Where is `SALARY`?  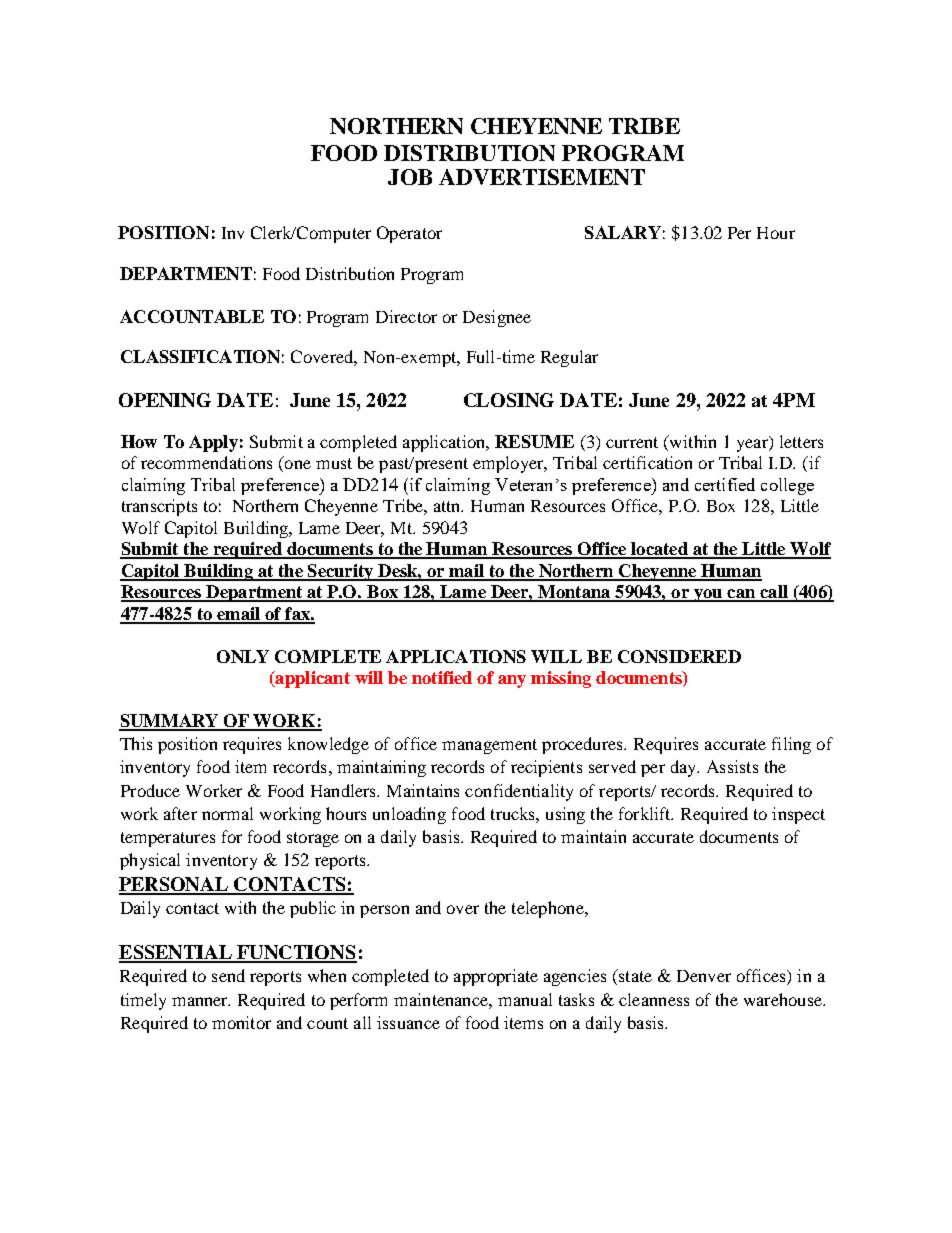
SALARY is located at coordinates (623, 232).
